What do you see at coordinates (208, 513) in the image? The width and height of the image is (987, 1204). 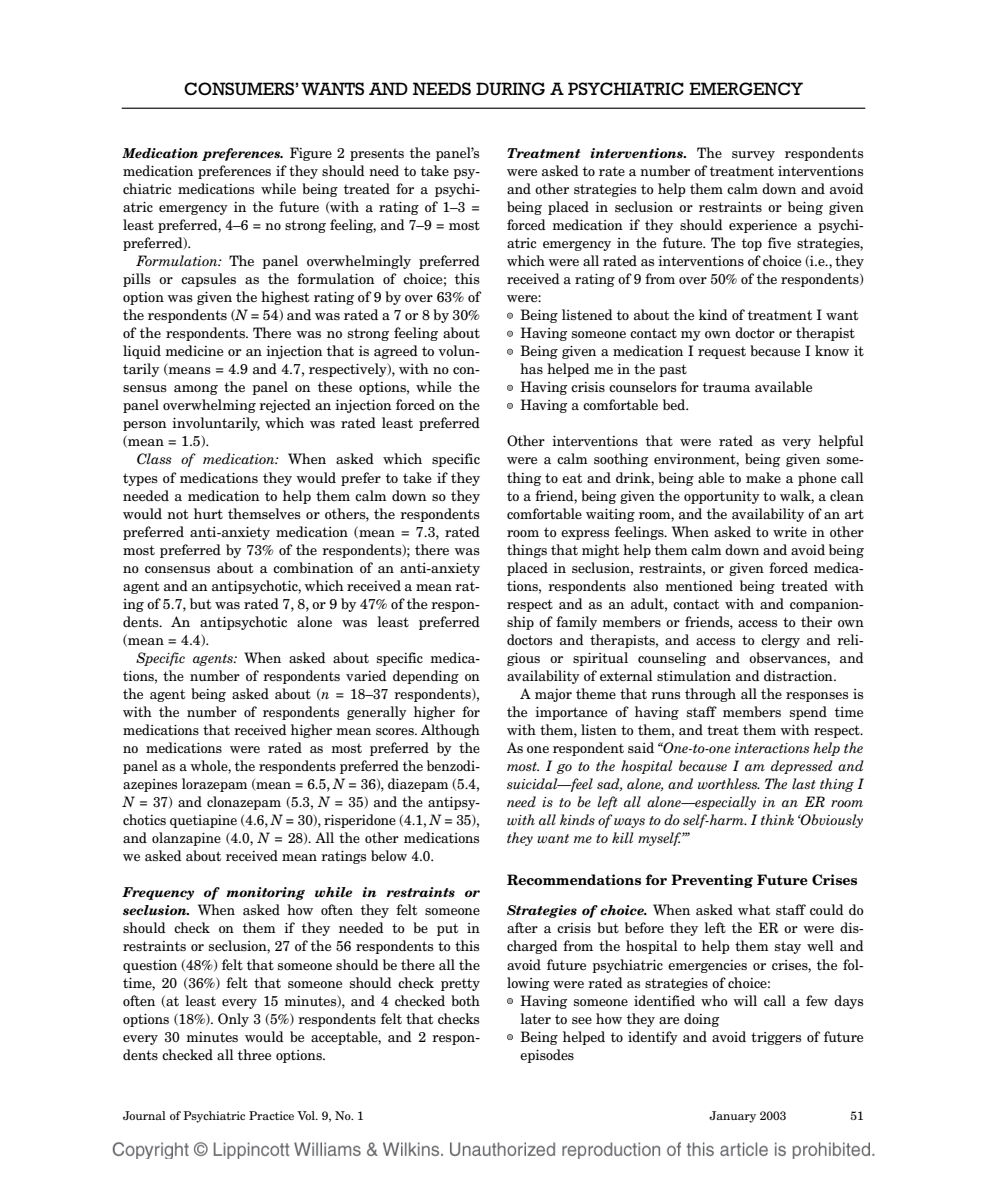 I see `hurt` at bounding box center [208, 513].
